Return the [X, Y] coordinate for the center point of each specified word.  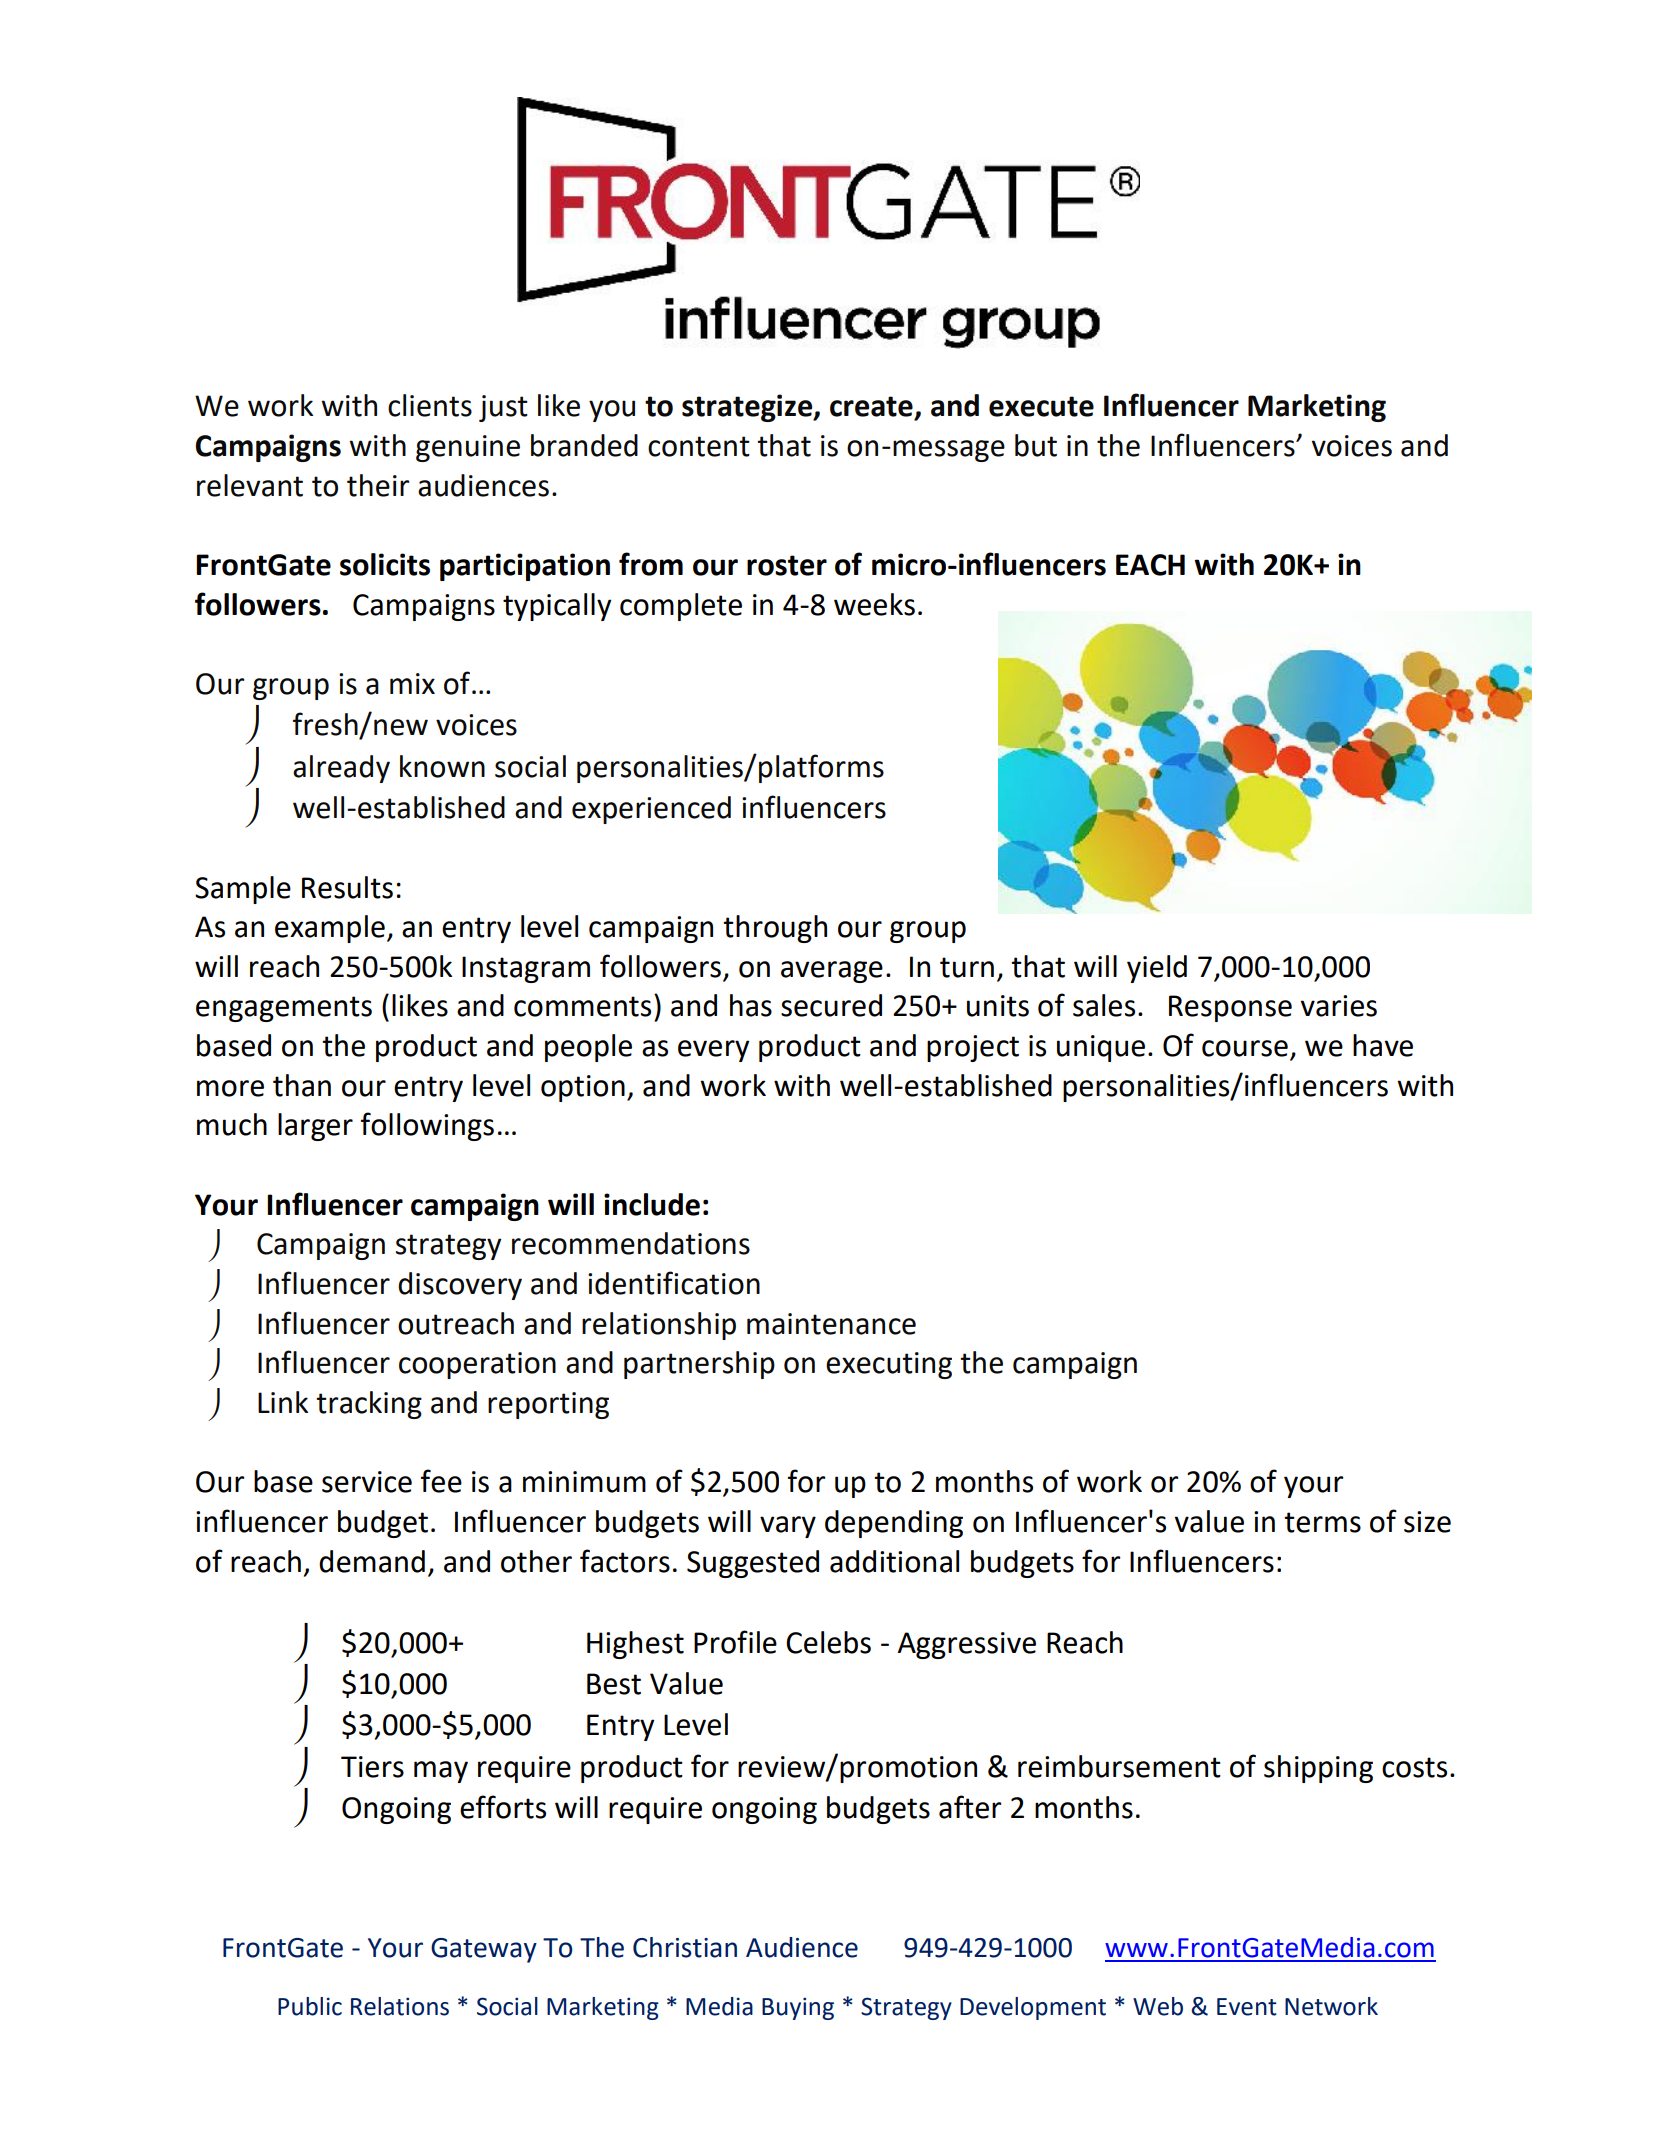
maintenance [831, 1324]
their [378, 485]
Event [1247, 2007]
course [1245, 1048]
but [1036, 445]
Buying [798, 2008]
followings [427, 1126]
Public [310, 2006]
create [871, 406]
